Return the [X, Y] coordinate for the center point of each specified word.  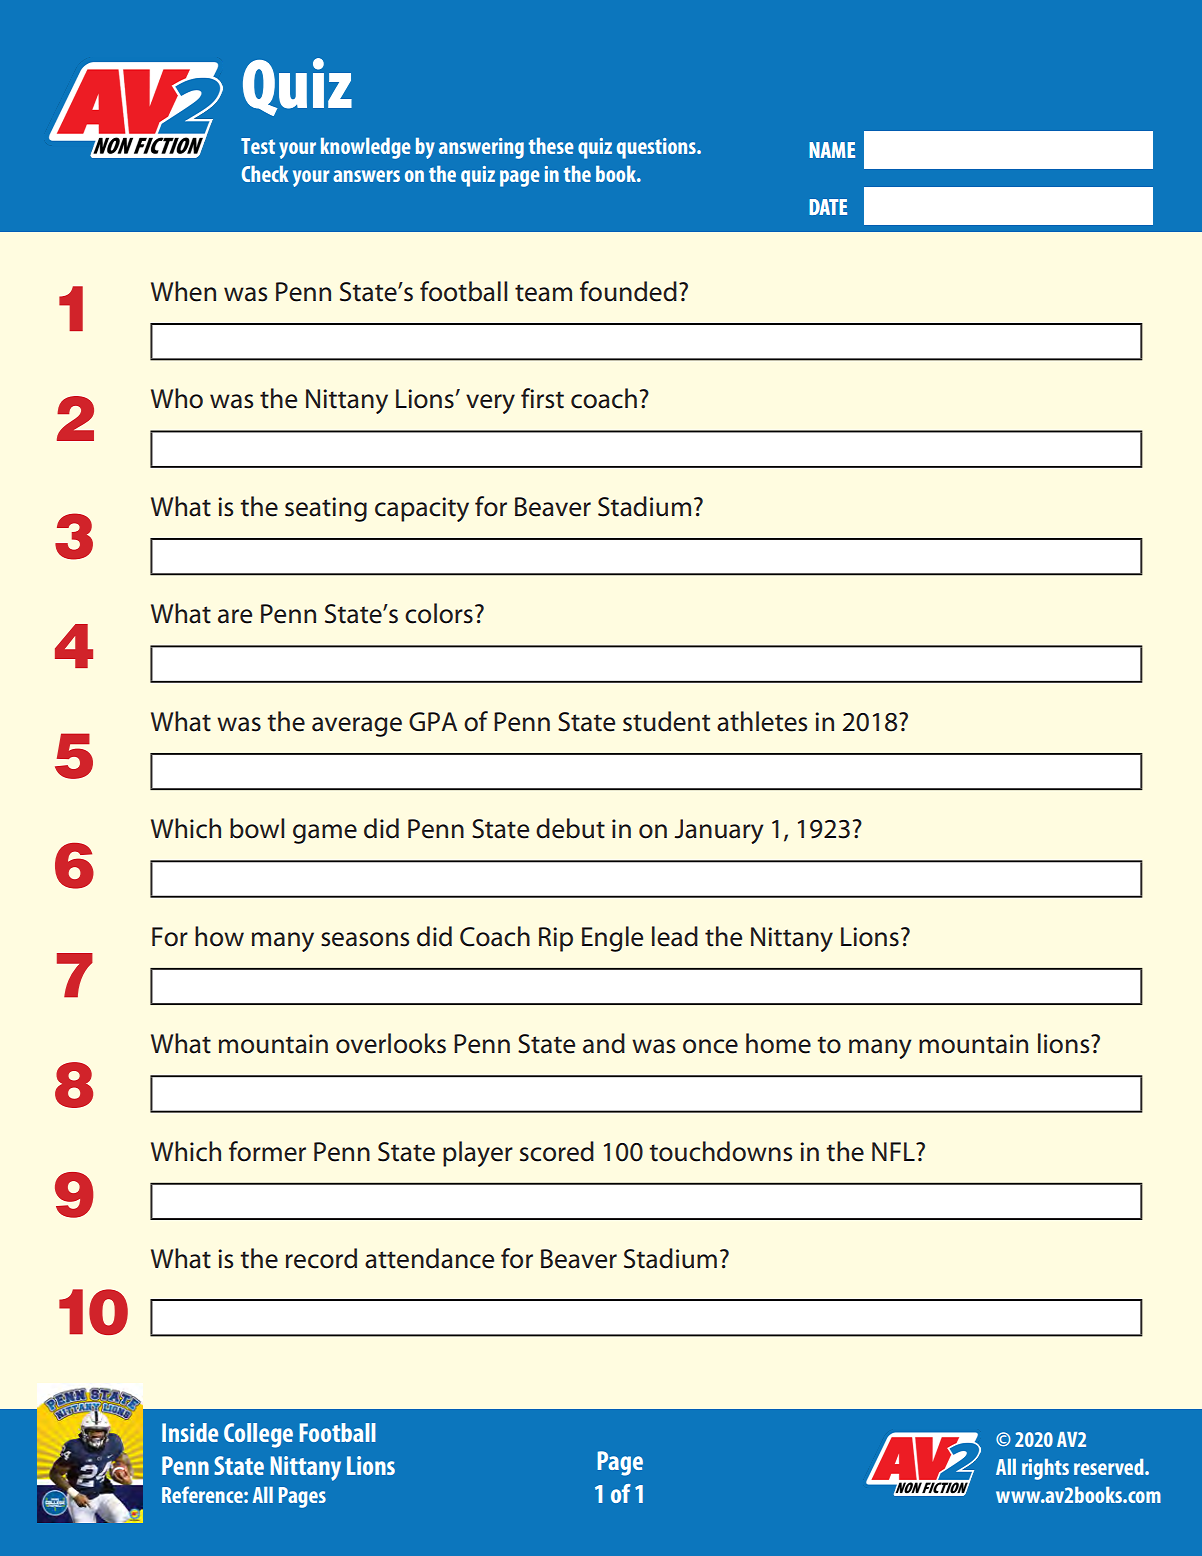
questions [657, 148]
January [719, 831]
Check [265, 173]
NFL [894, 1151]
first [542, 398]
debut [570, 828]
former [267, 1151]
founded [628, 291]
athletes [762, 721]
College [258, 1435]
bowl [257, 828]
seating [326, 509]
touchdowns [720, 1151]
